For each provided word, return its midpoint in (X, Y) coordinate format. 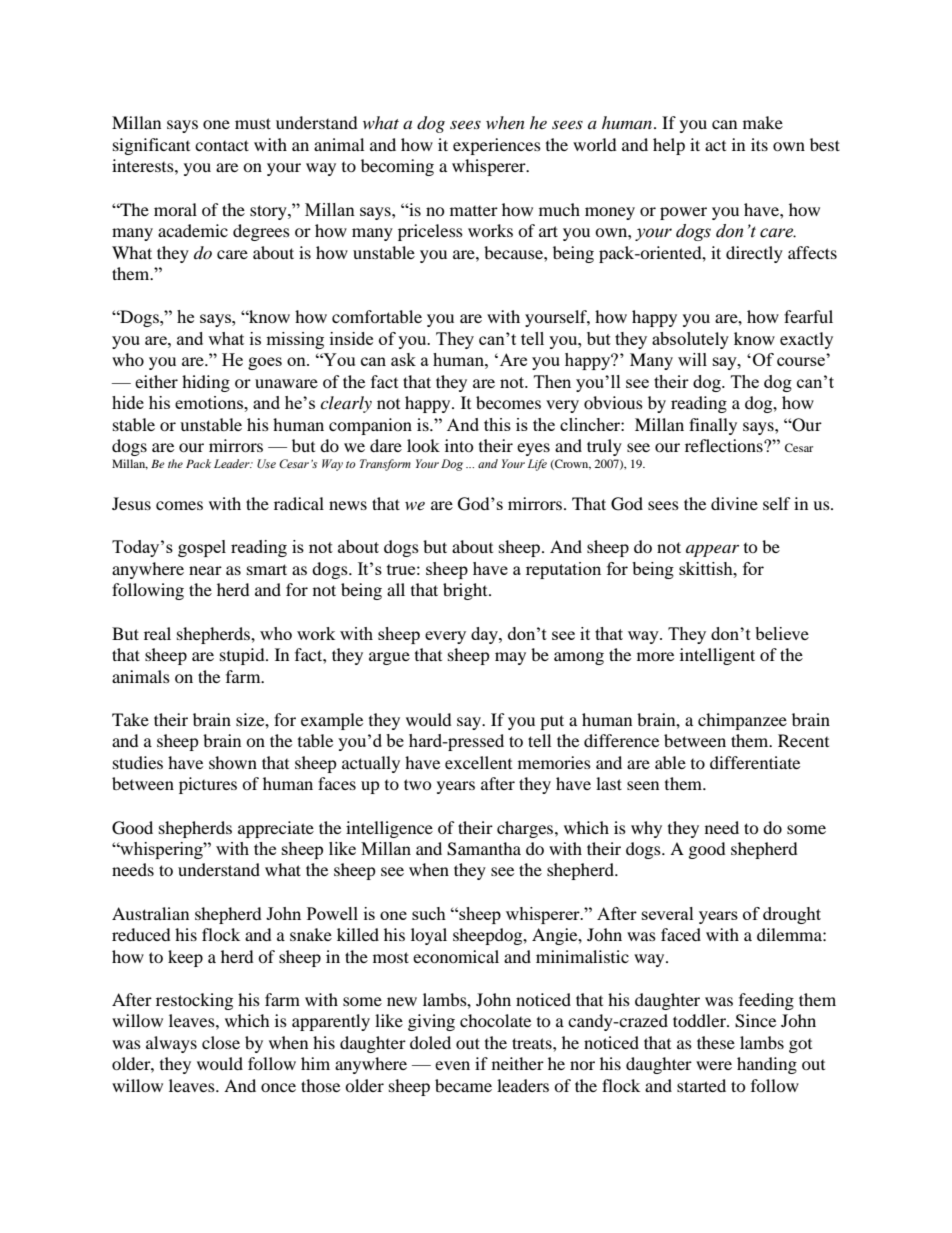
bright (466, 591)
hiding (206, 383)
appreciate (276, 829)
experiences (497, 146)
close (221, 1042)
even (452, 1065)
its (759, 144)
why (646, 829)
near (205, 570)
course (801, 361)
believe (782, 633)
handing (767, 1065)
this (497, 424)
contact (222, 145)
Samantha (484, 849)
